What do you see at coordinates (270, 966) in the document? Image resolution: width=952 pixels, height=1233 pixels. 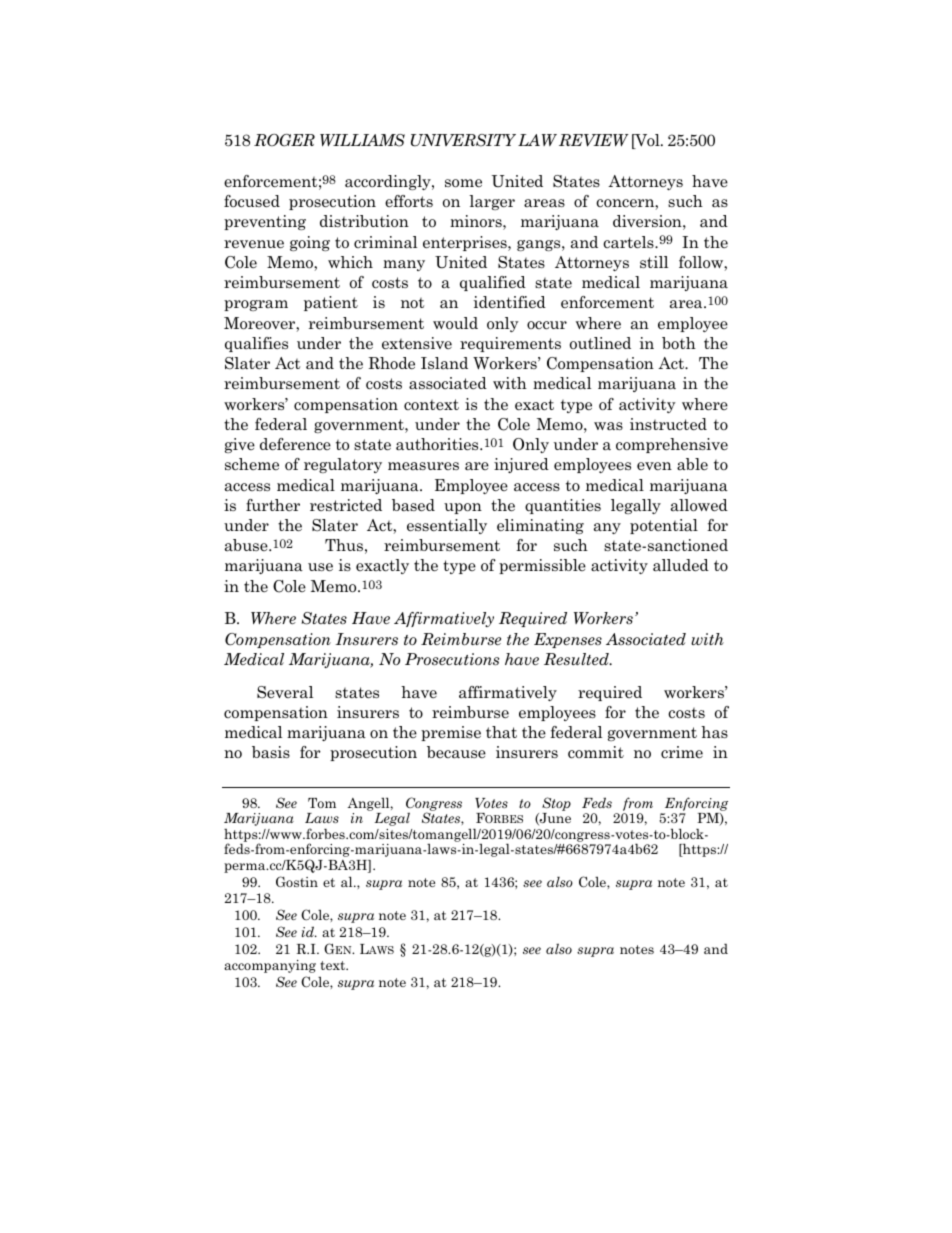 I see `accompanying` at bounding box center [270, 966].
